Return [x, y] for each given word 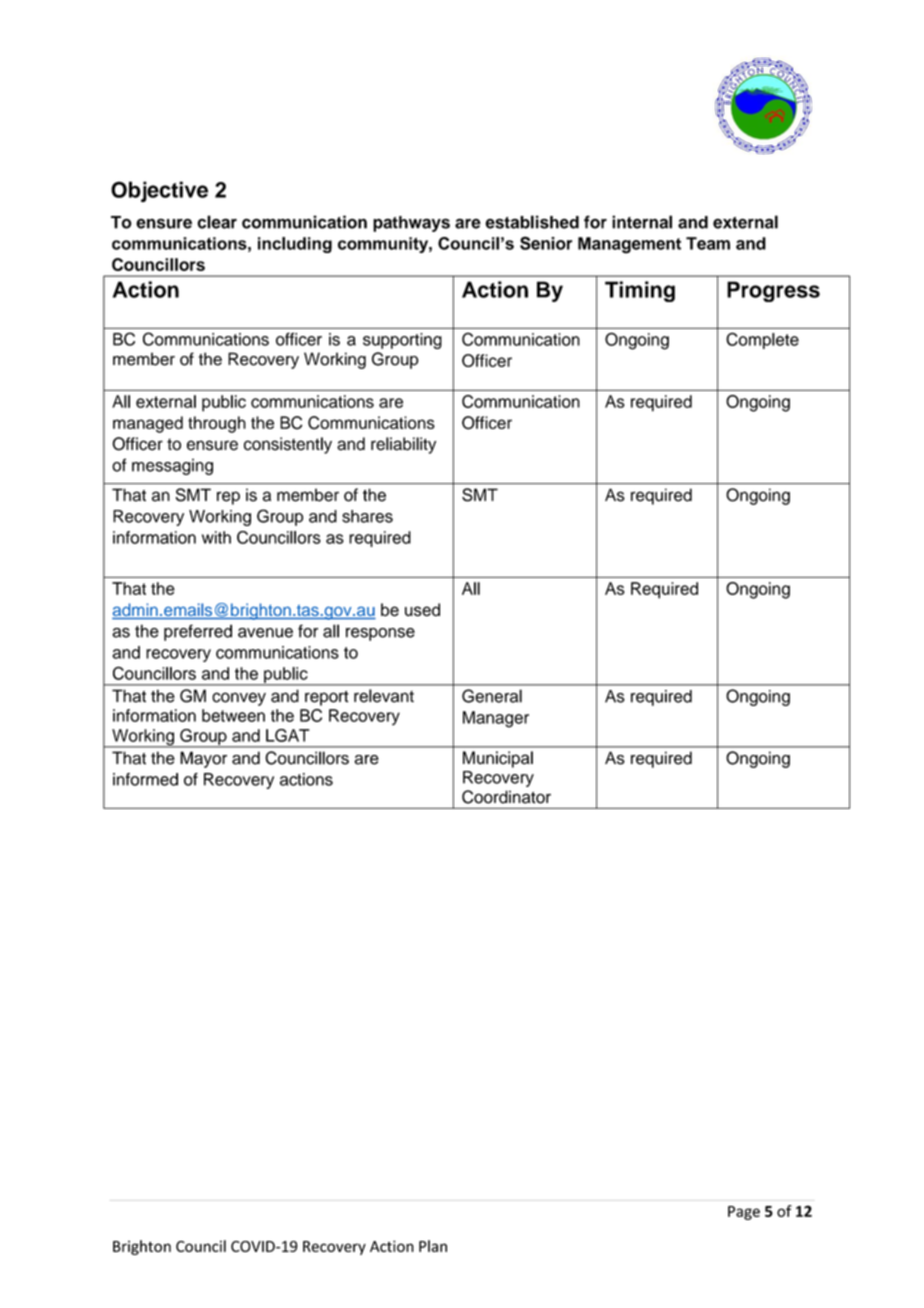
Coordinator [506, 797]
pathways [411, 224]
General [492, 696]
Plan [433, 1246]
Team [708, 243]
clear [217, 222]
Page [744, 1213]
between [233, 715]
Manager [496, 719]
